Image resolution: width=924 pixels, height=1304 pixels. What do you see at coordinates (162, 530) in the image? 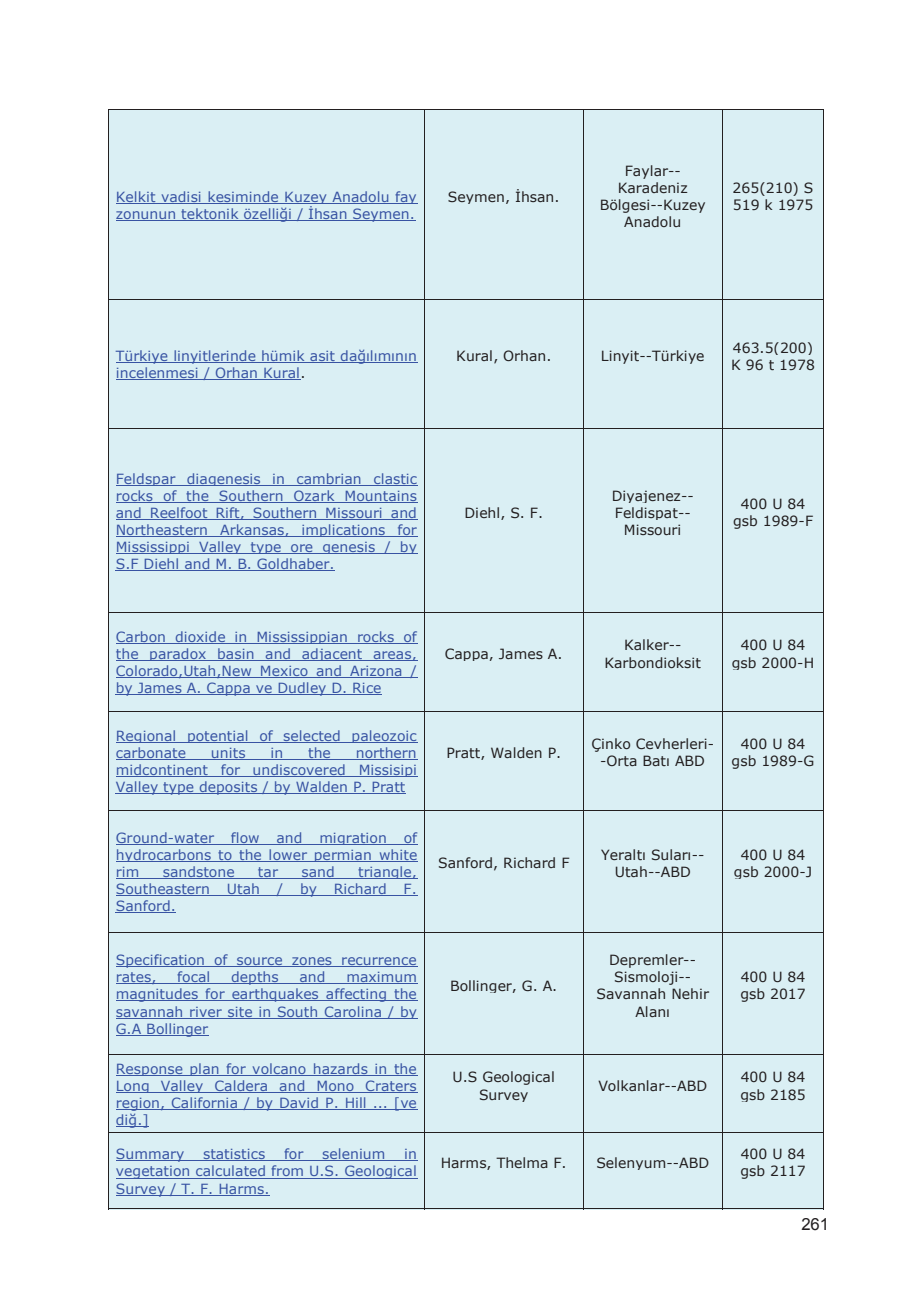
I see `Northeastern` at bounding box center [162, 530].
